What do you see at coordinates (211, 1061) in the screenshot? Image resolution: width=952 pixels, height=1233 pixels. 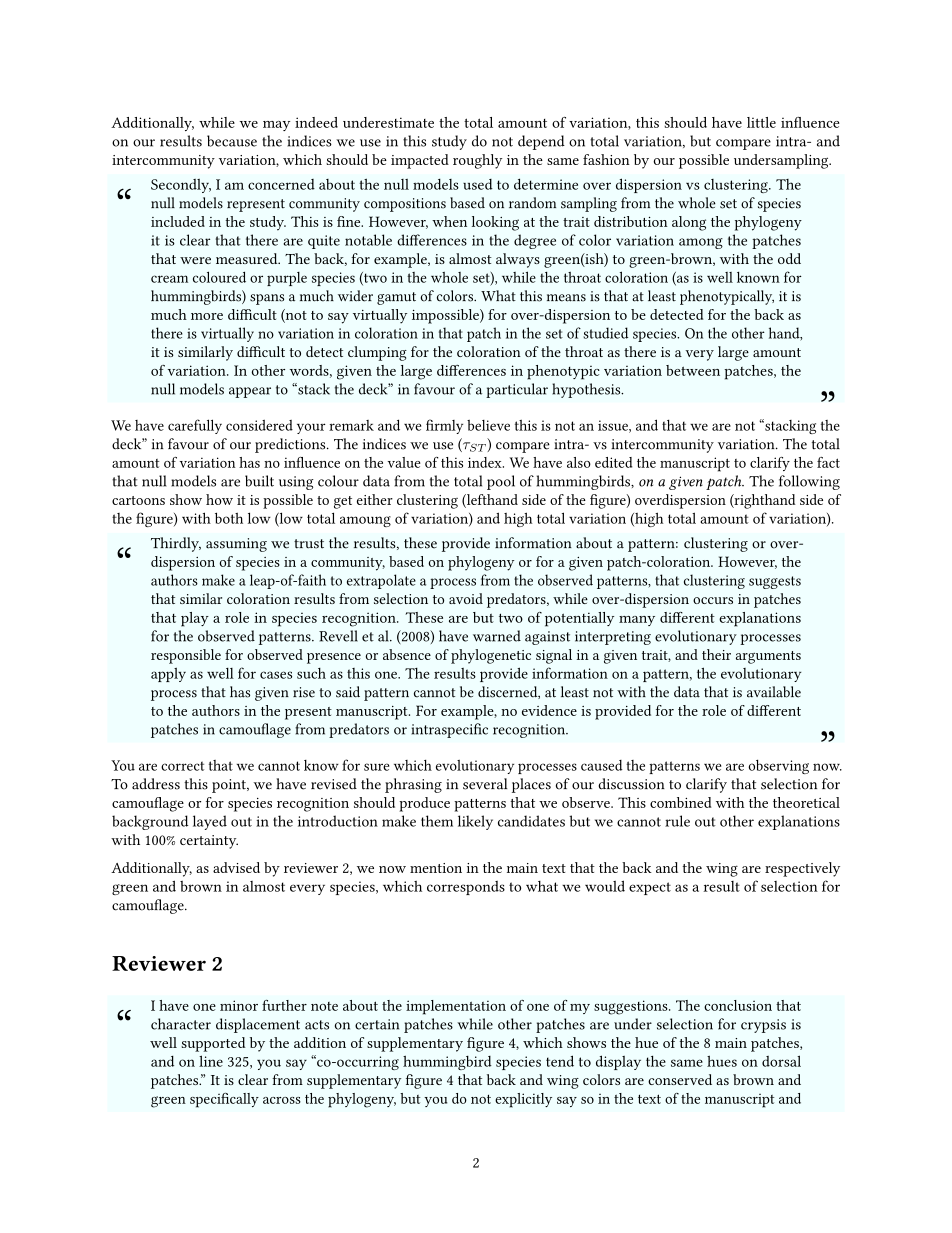 I see `line` at bounding box center [211, 1061].
